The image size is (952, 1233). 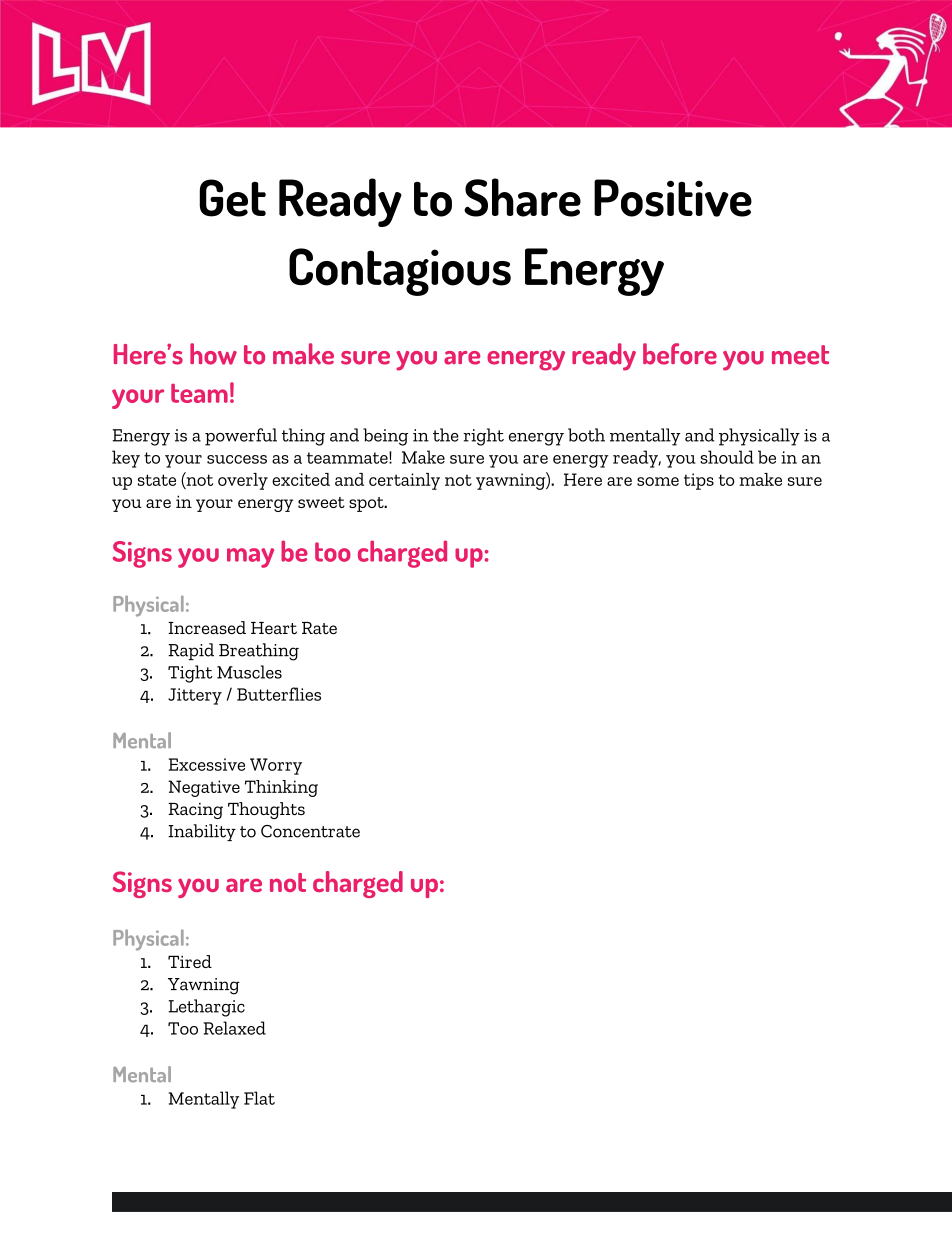 I want to click on Negative, so click(x=204, y=788).
